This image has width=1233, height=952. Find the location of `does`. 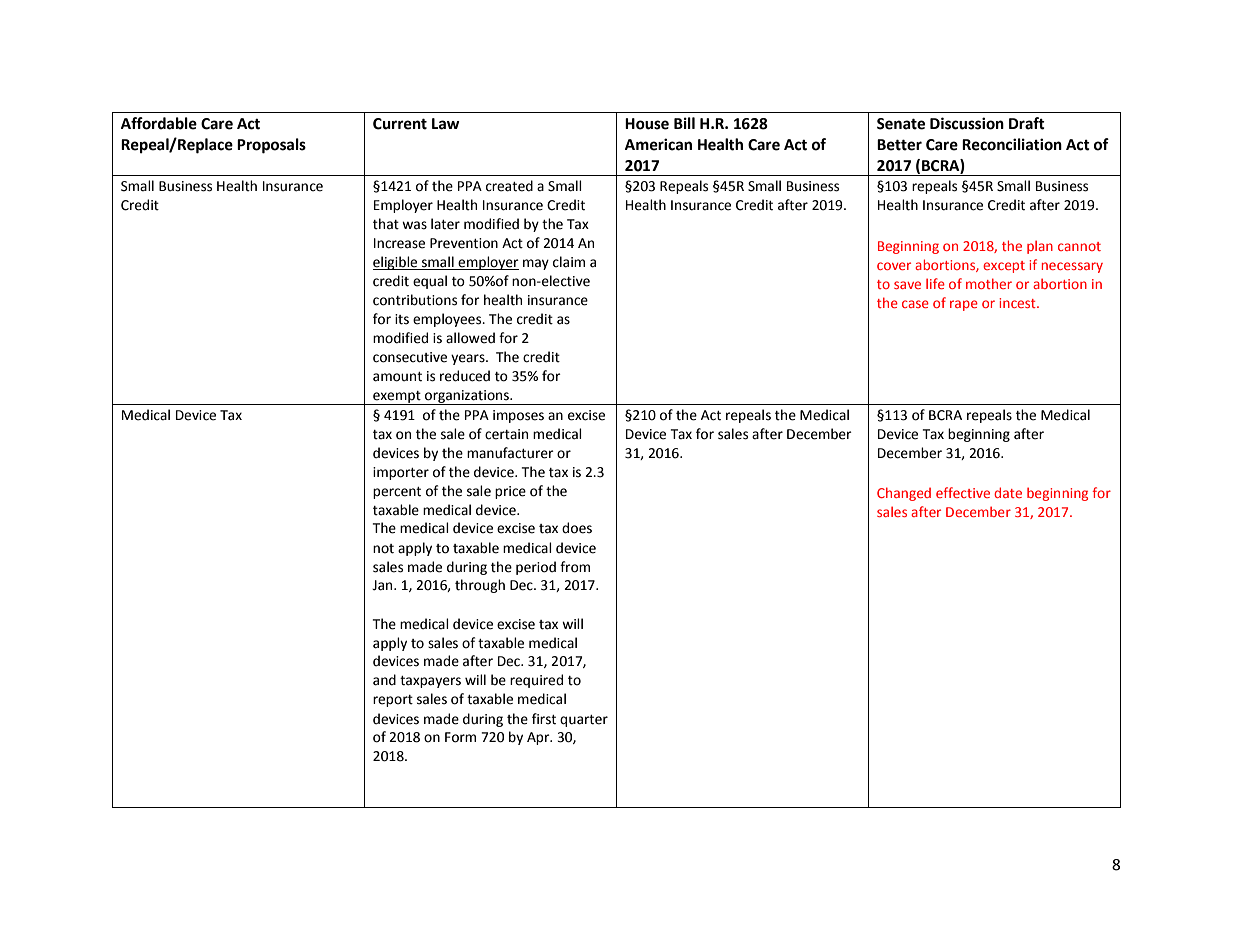

does is located at coordinates (577, 528).
